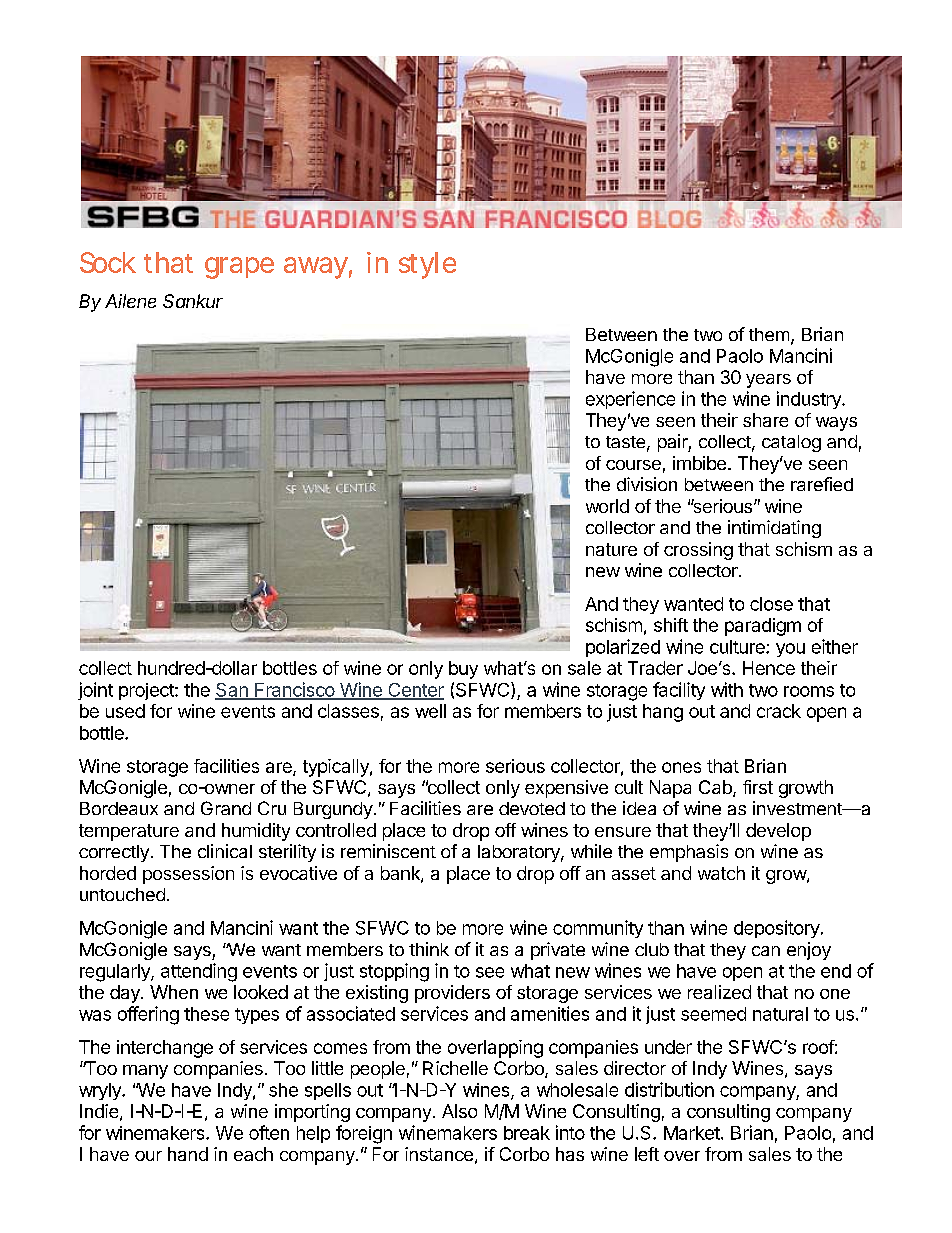 The height and width of the screenshot is (1233, 952). Describe the element at coordinates (769, 668) in the screenshot. I see `Hence` at that location.
